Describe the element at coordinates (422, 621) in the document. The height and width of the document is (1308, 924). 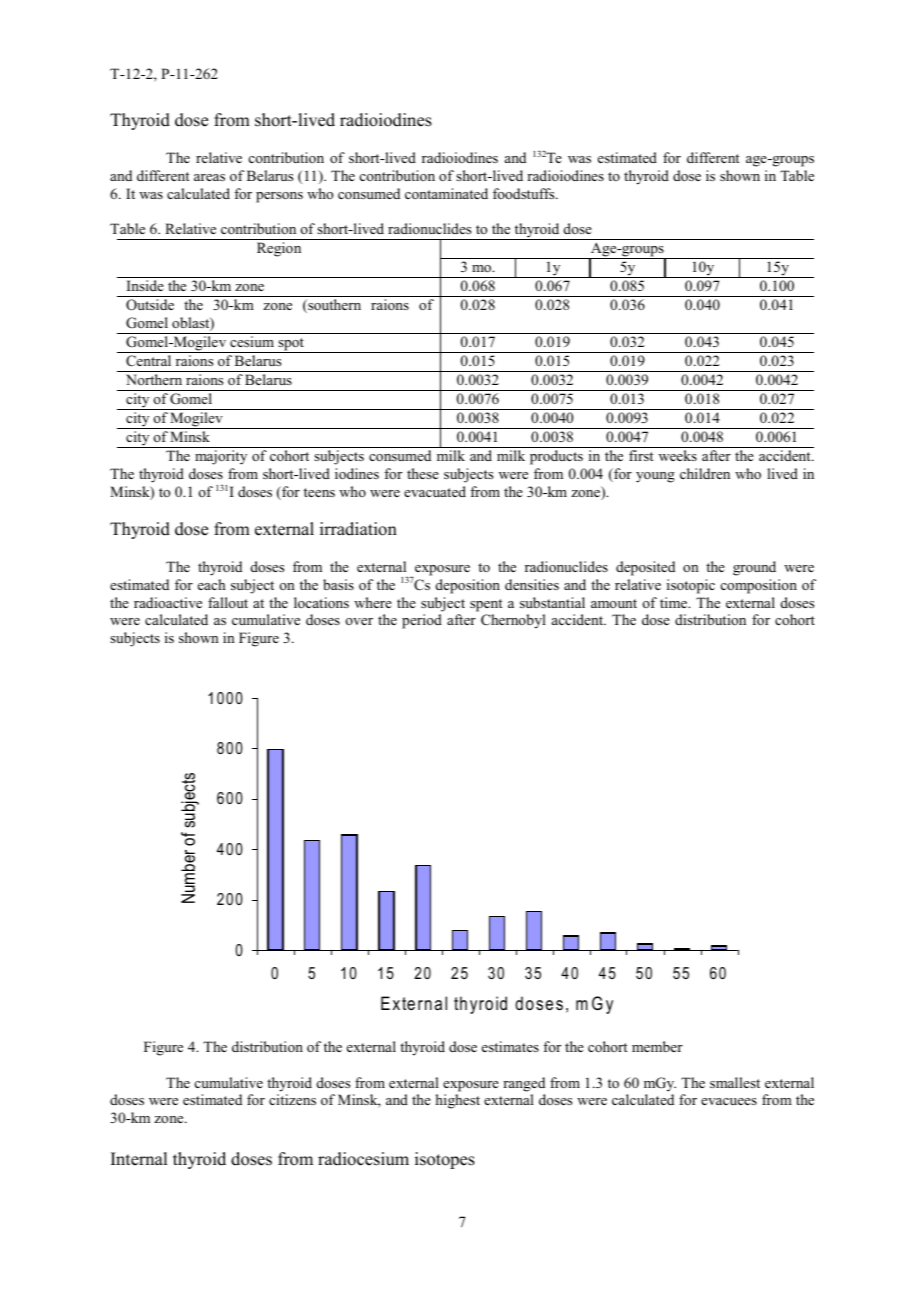
I see `period` at that location.
